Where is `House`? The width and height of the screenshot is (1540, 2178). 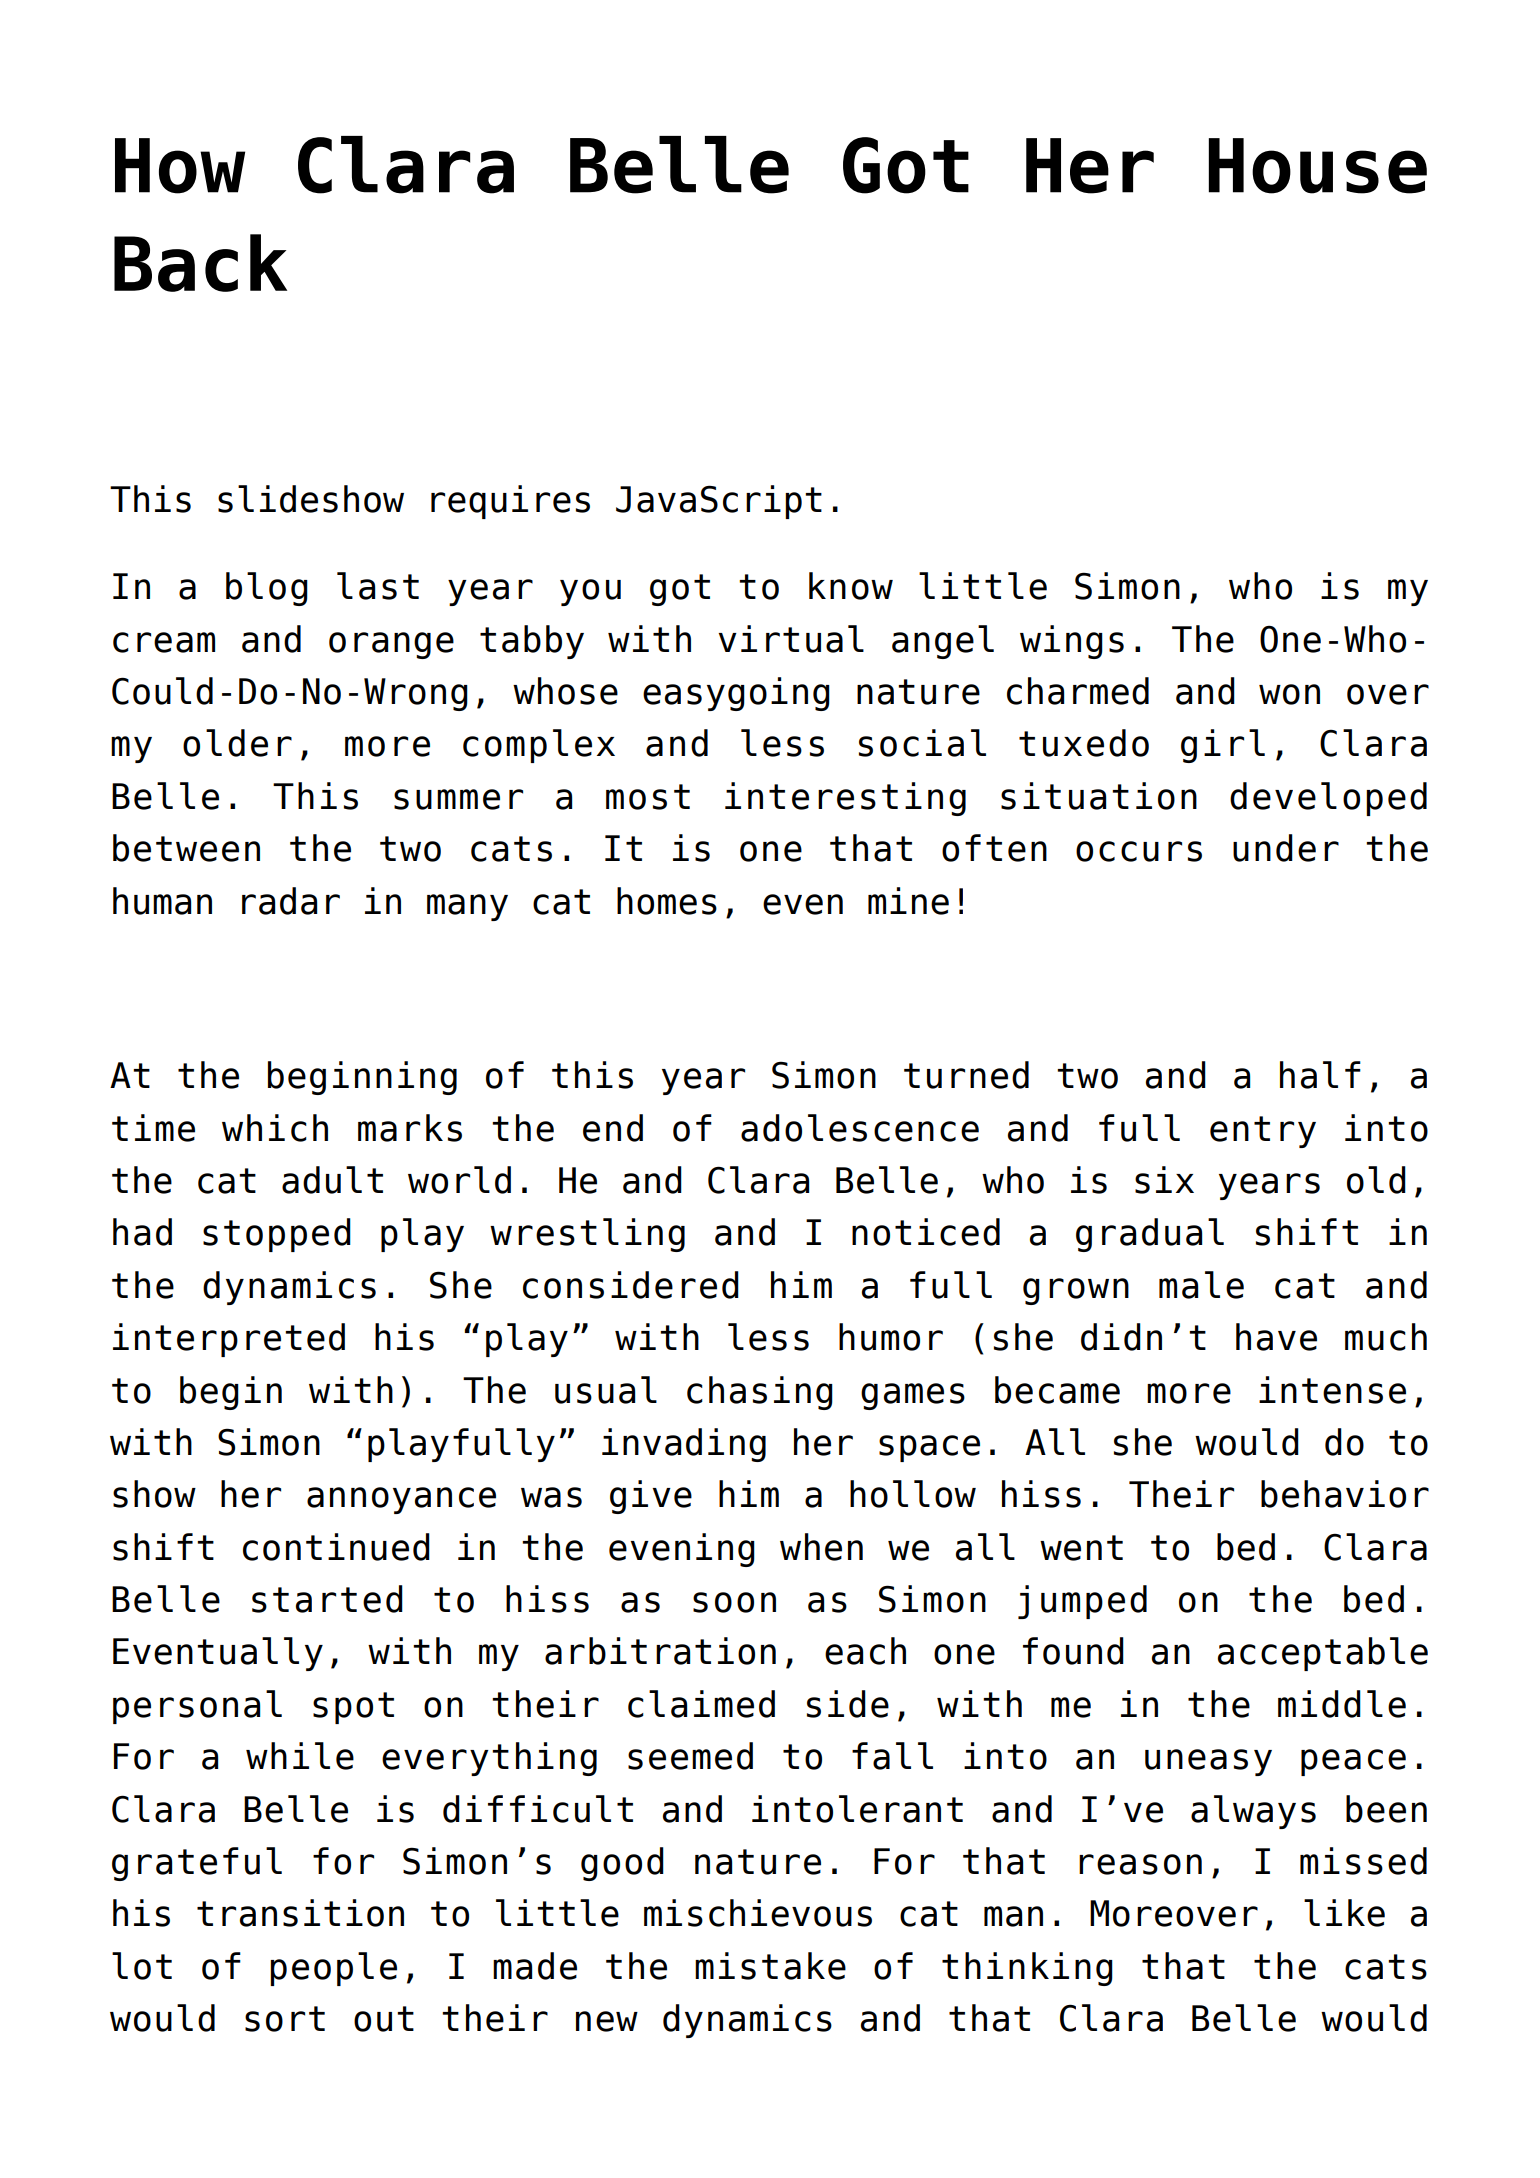 House is located at coordinates (1318, 166).
